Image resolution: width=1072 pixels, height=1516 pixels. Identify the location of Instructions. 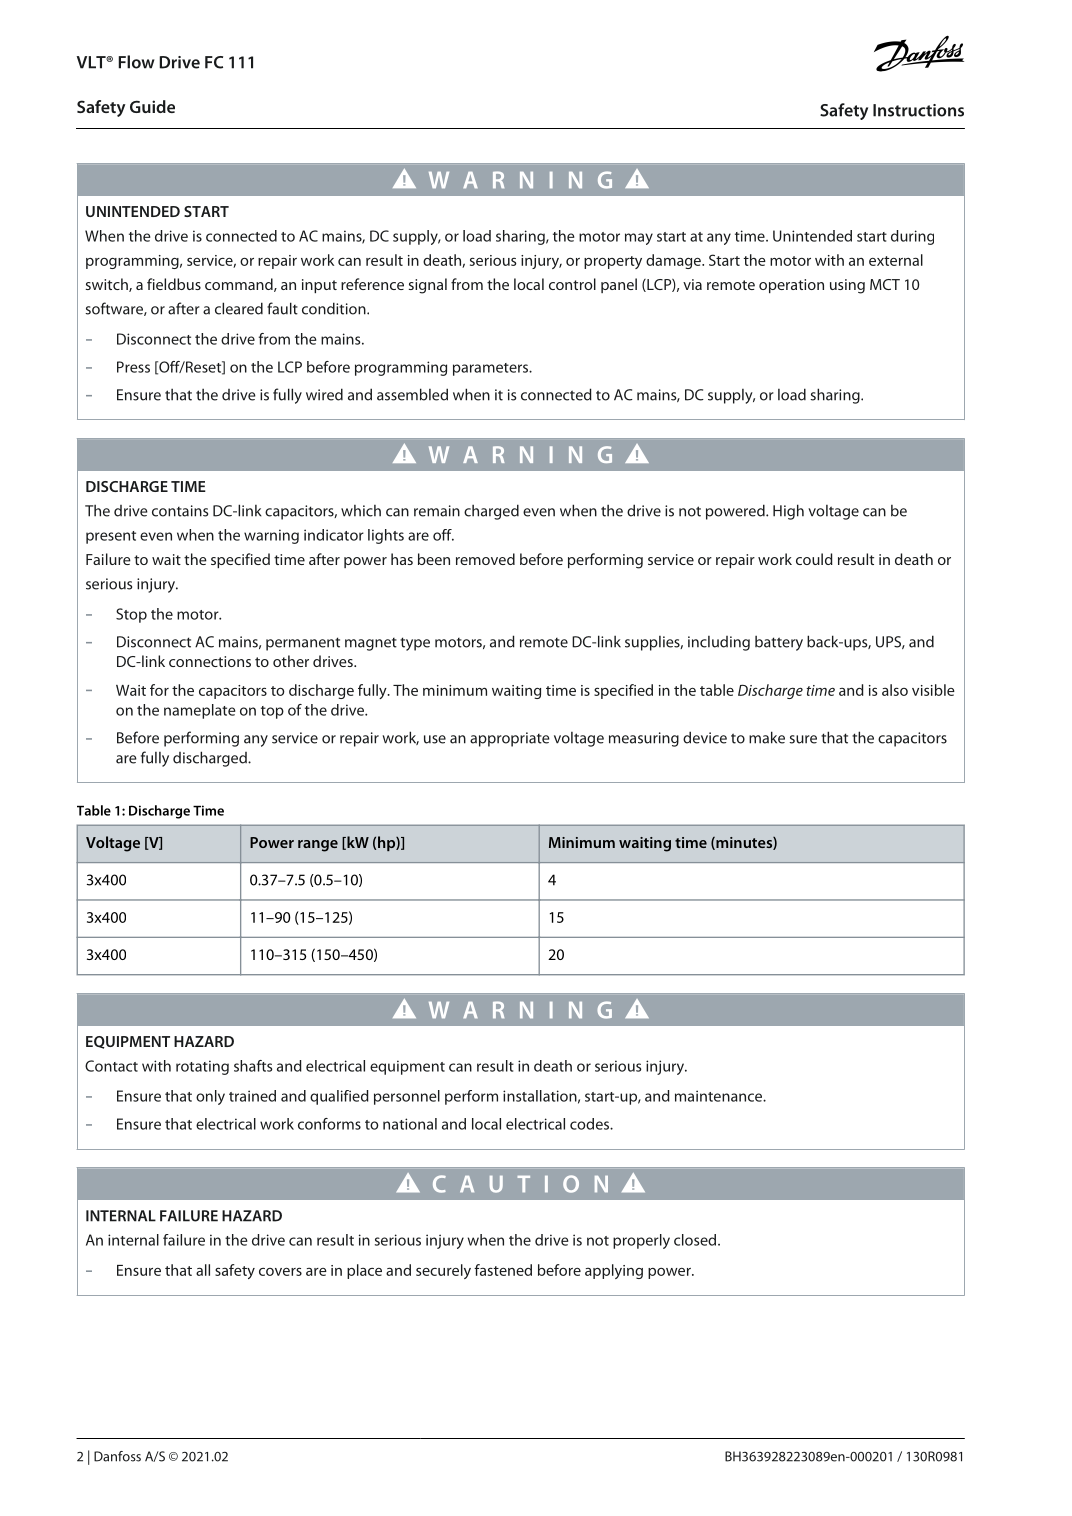
(918, 110).
